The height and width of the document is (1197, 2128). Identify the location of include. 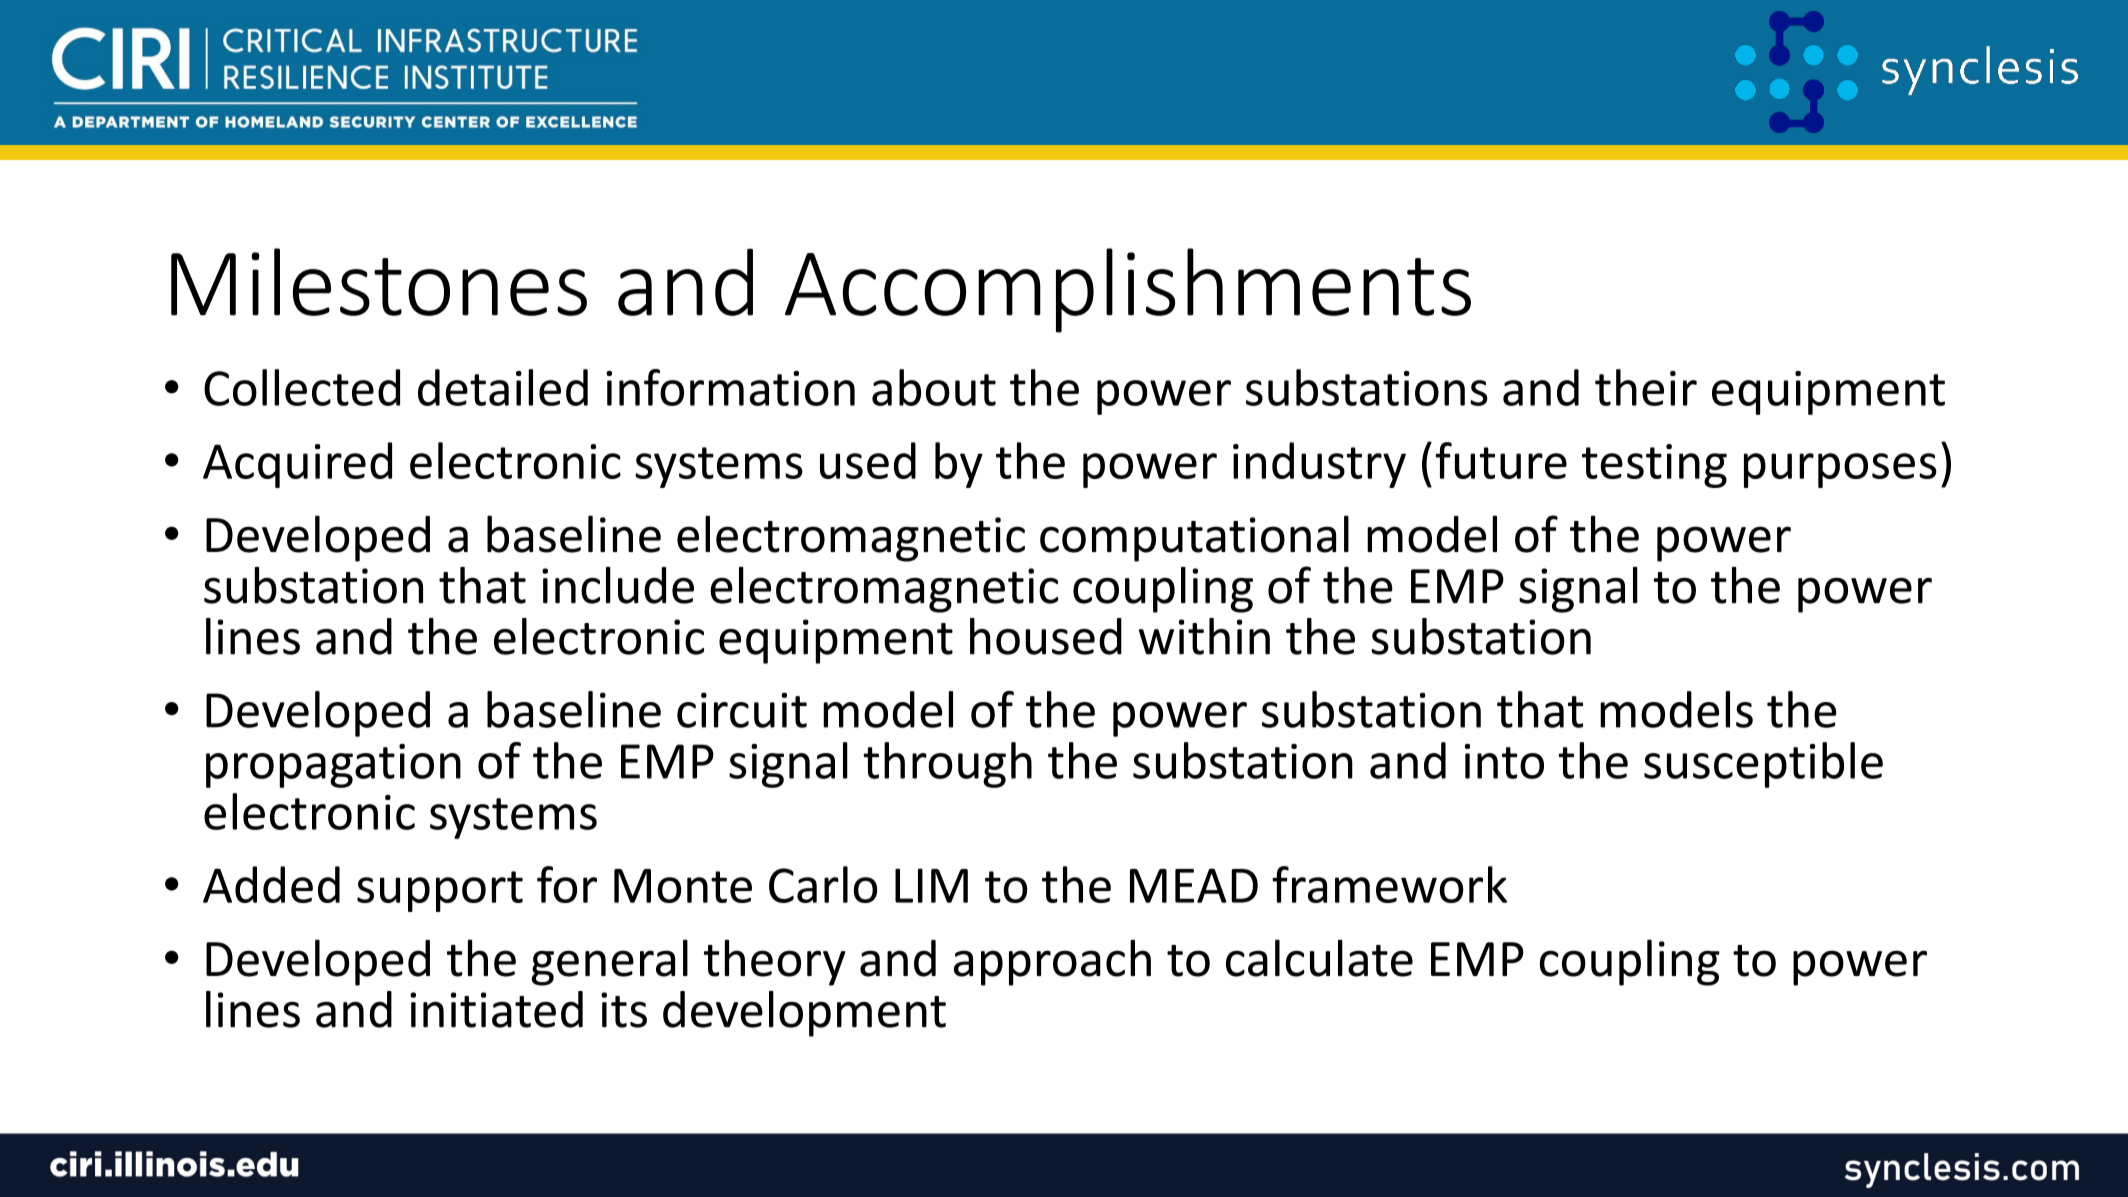
(618, 585).
